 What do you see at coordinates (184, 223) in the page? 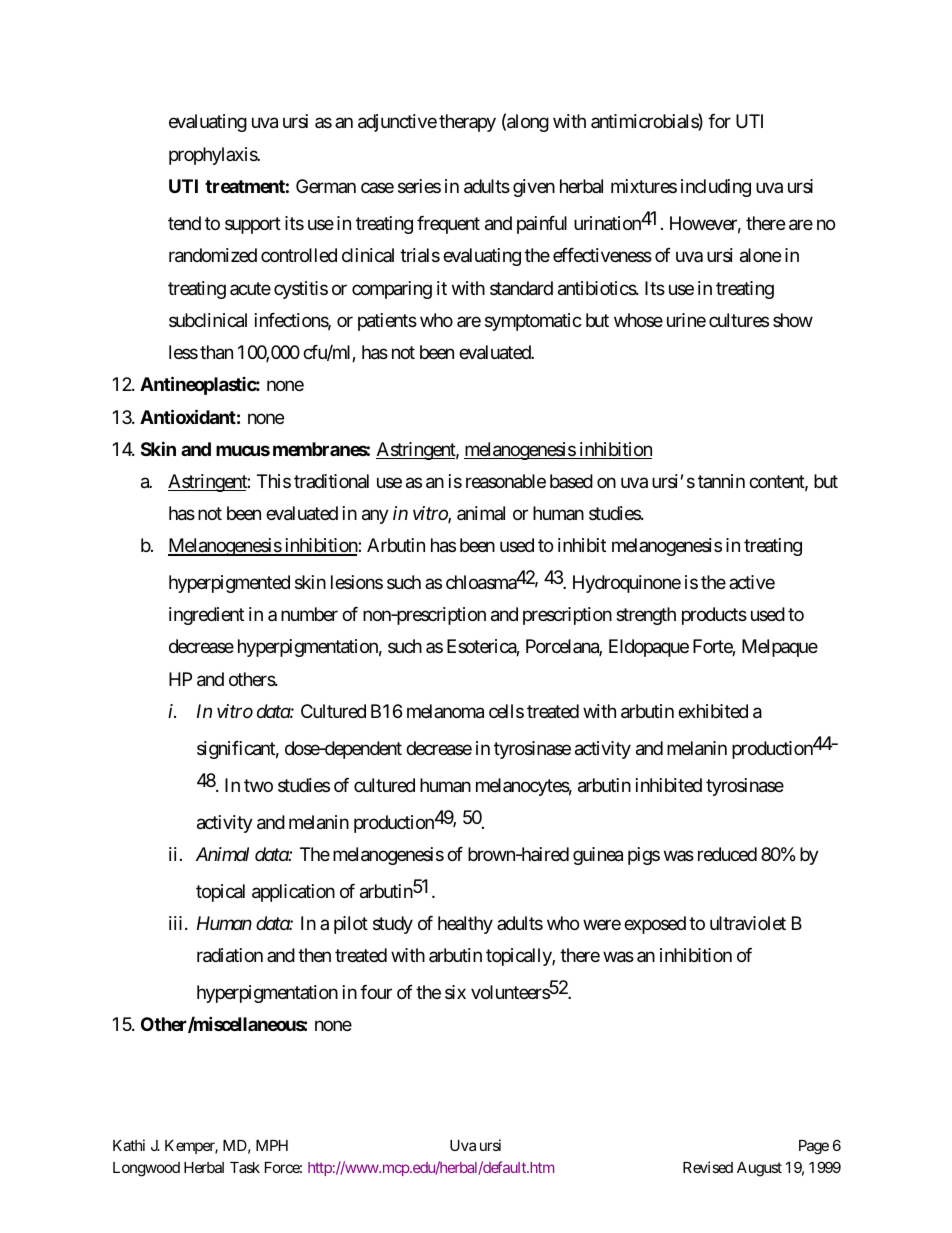
I see `tend` at bounding box center [184, 223].
